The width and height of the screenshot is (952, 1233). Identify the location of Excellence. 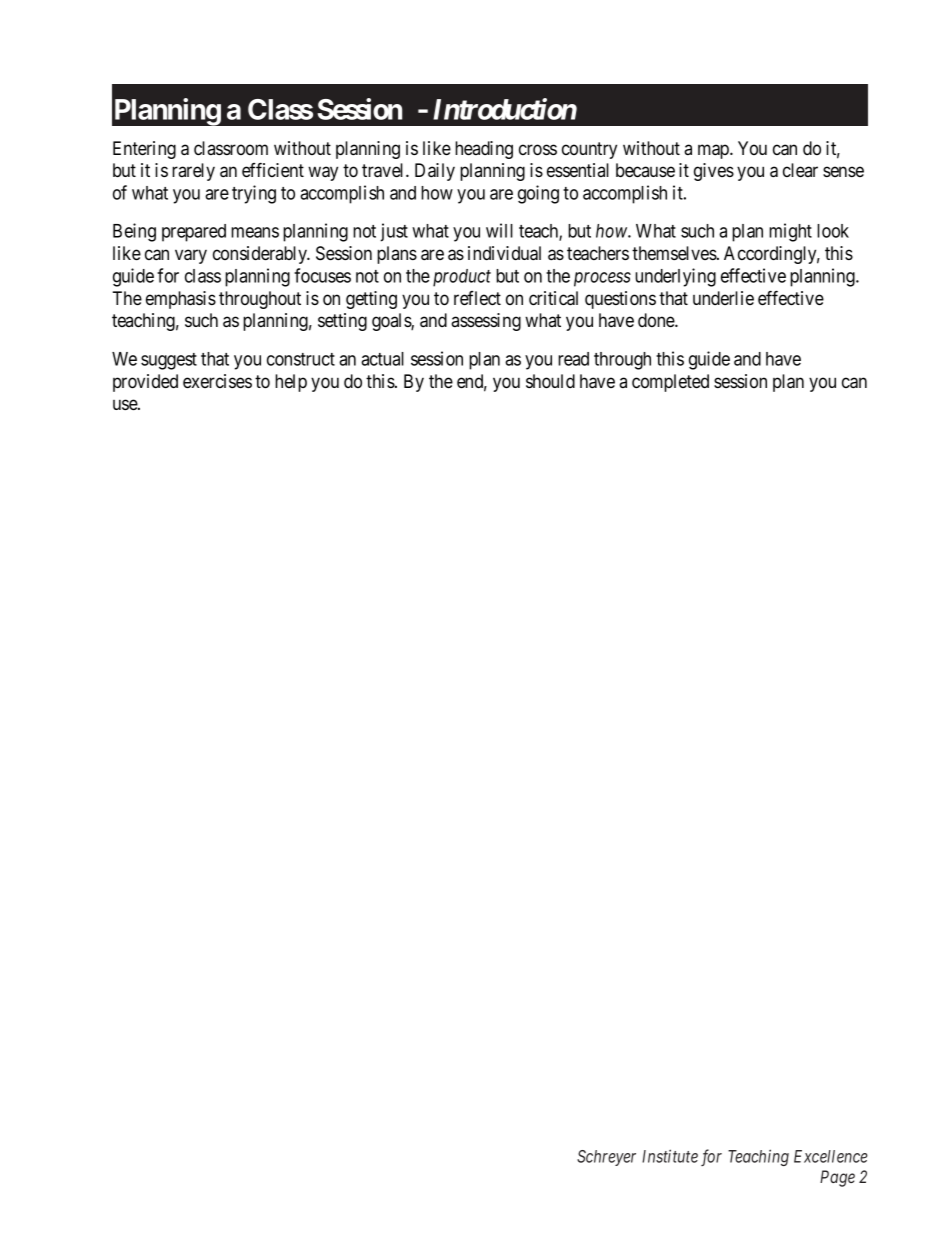
(831, 1156).
